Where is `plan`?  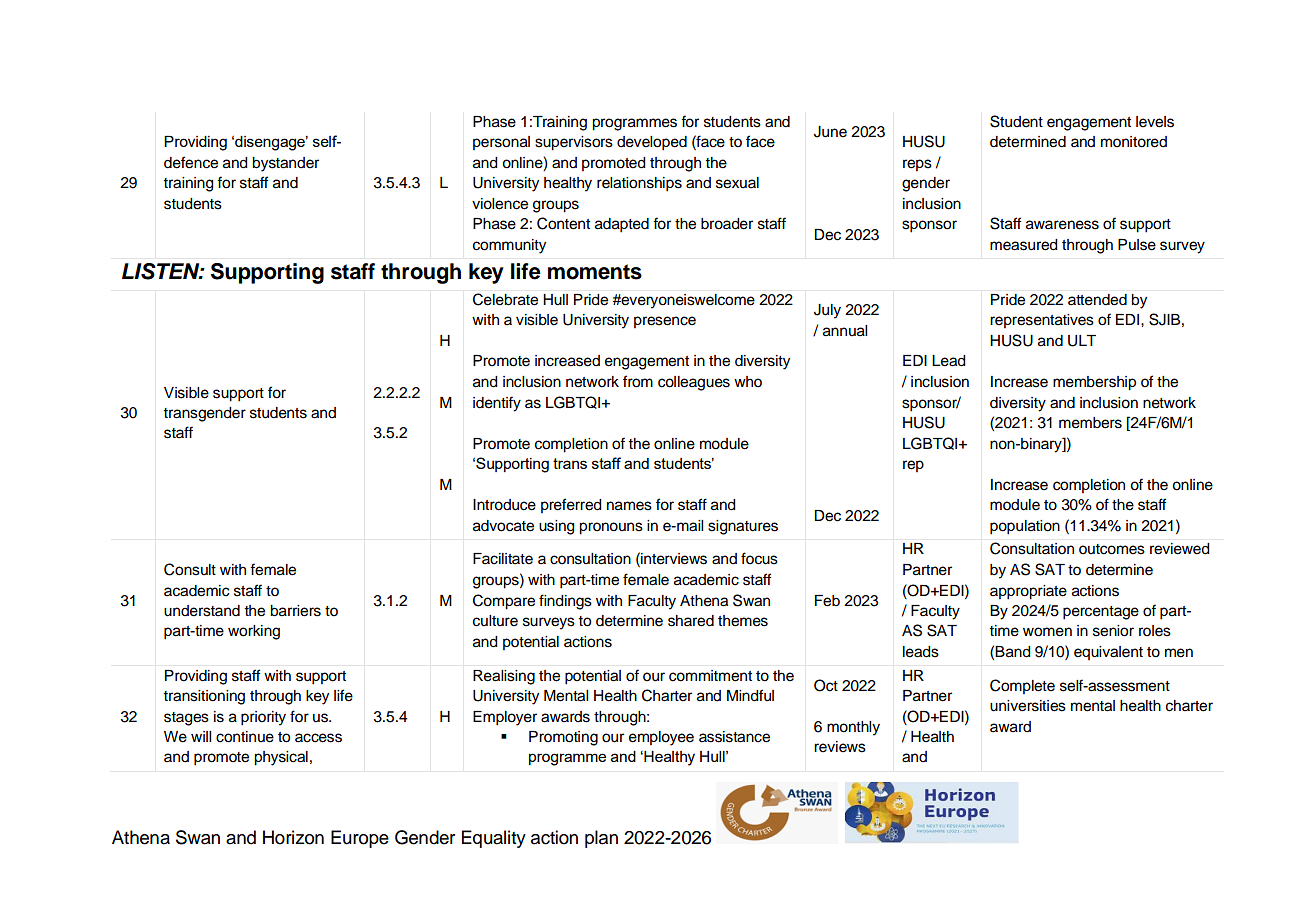
plan is located at coordinates (601, 839).
